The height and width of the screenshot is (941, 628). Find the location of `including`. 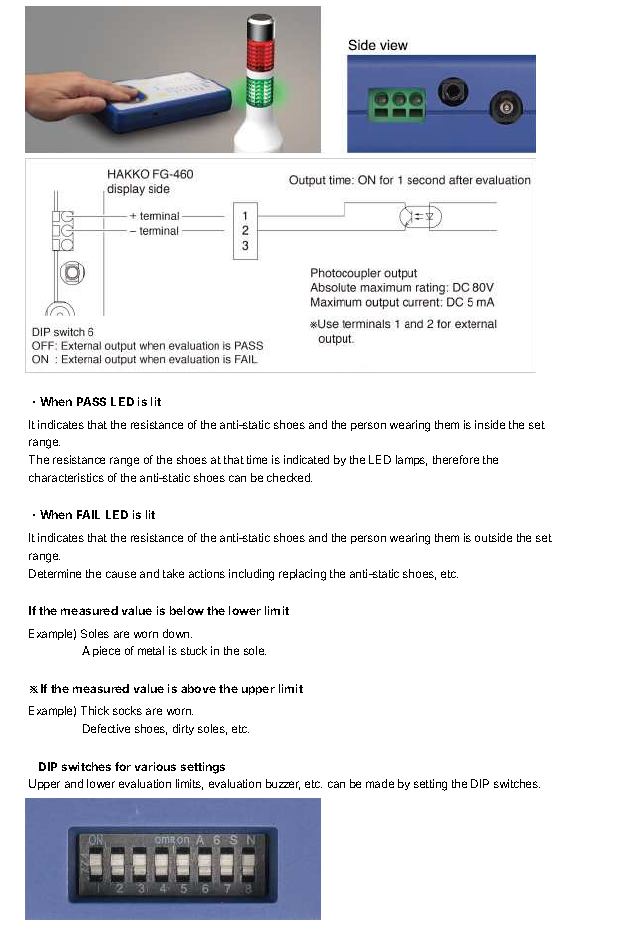

including is located at coordinates (251, 575).
